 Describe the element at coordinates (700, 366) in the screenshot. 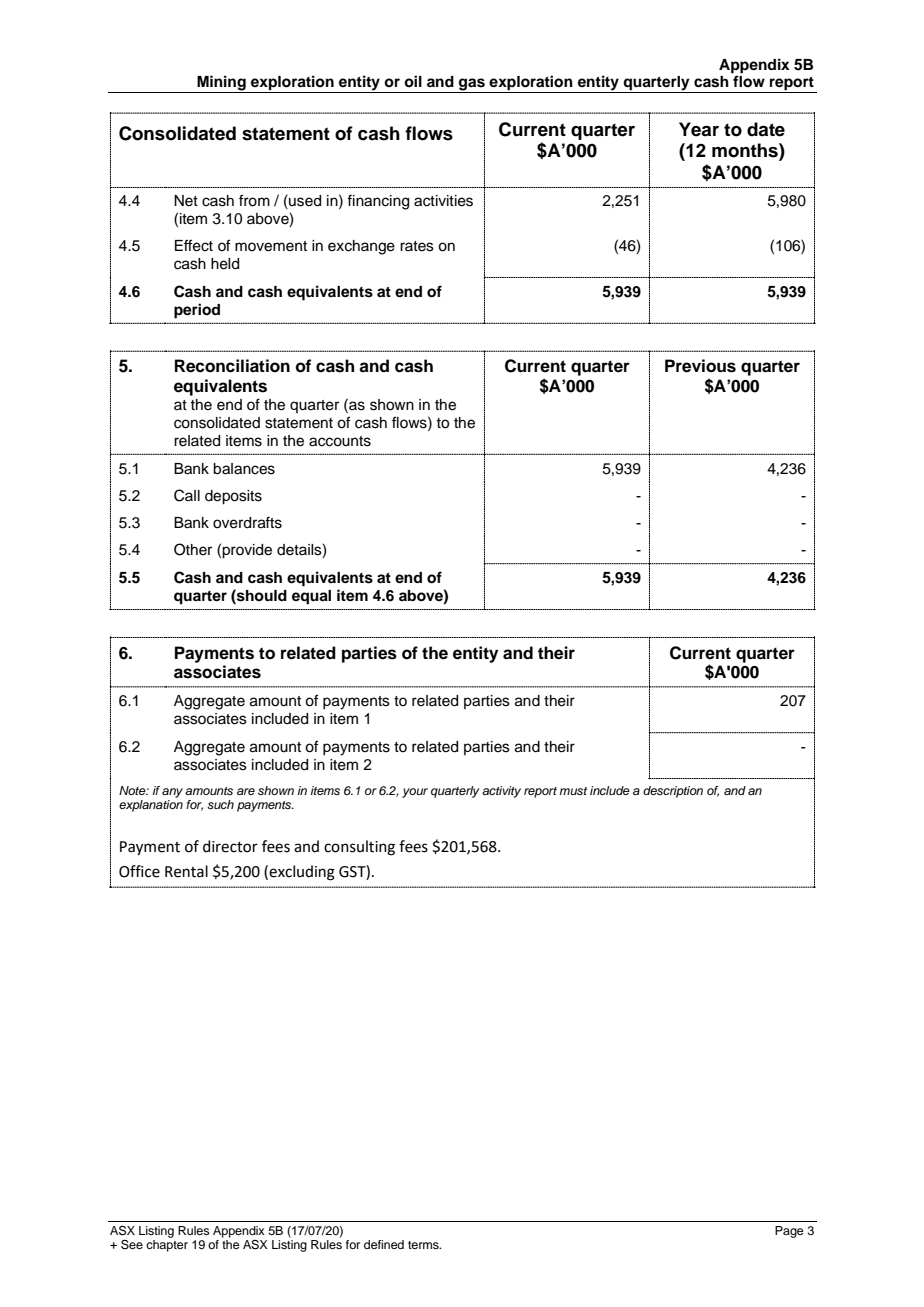

I see `Previous` at that location.
